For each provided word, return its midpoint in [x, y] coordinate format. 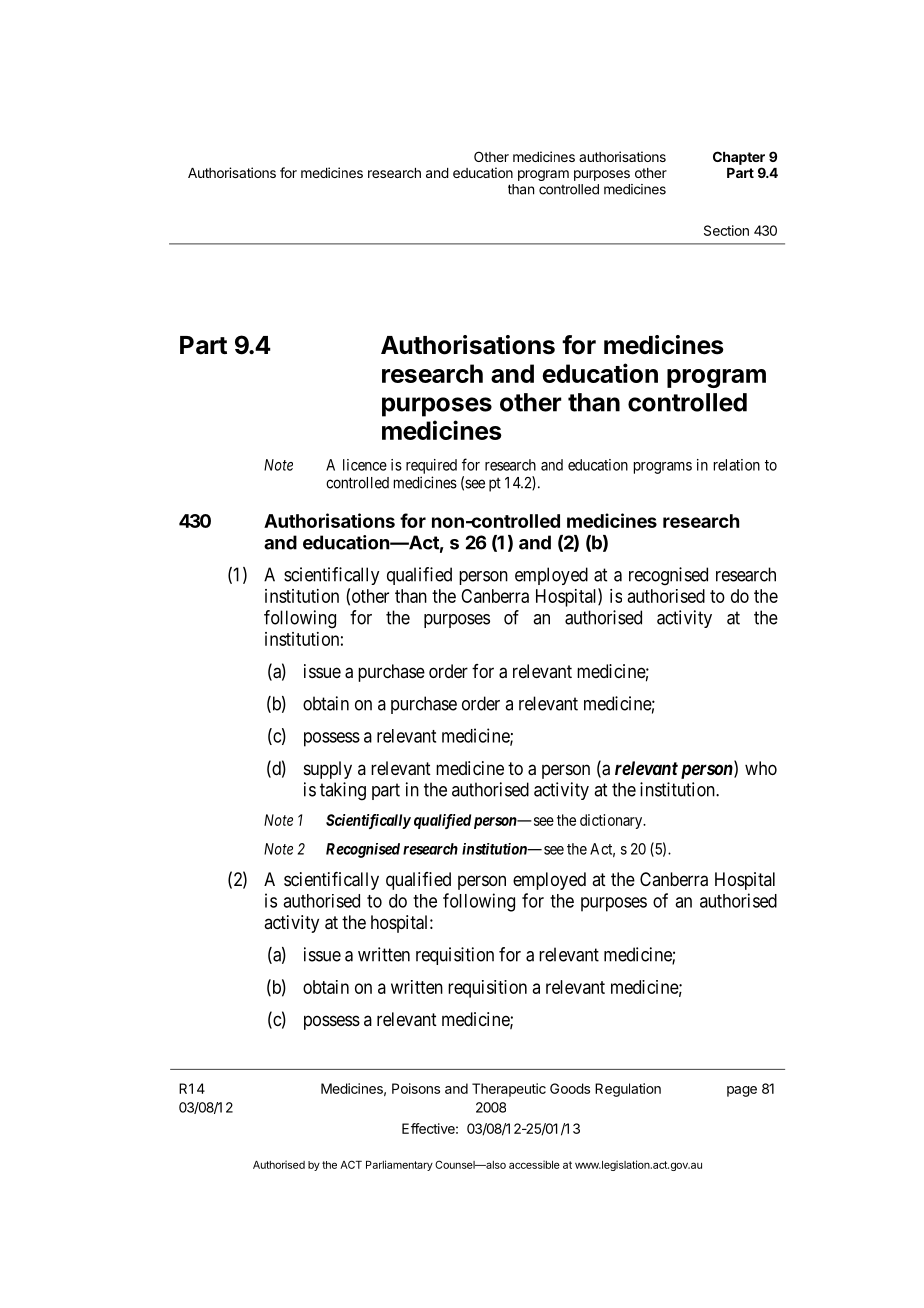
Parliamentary [399, 1165]
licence [365, 465]
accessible [534, 1164]
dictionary [612, 821]
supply [328, 770]
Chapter [739, 158]
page [742, 1091]
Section [726, 230]
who [761, 768]
